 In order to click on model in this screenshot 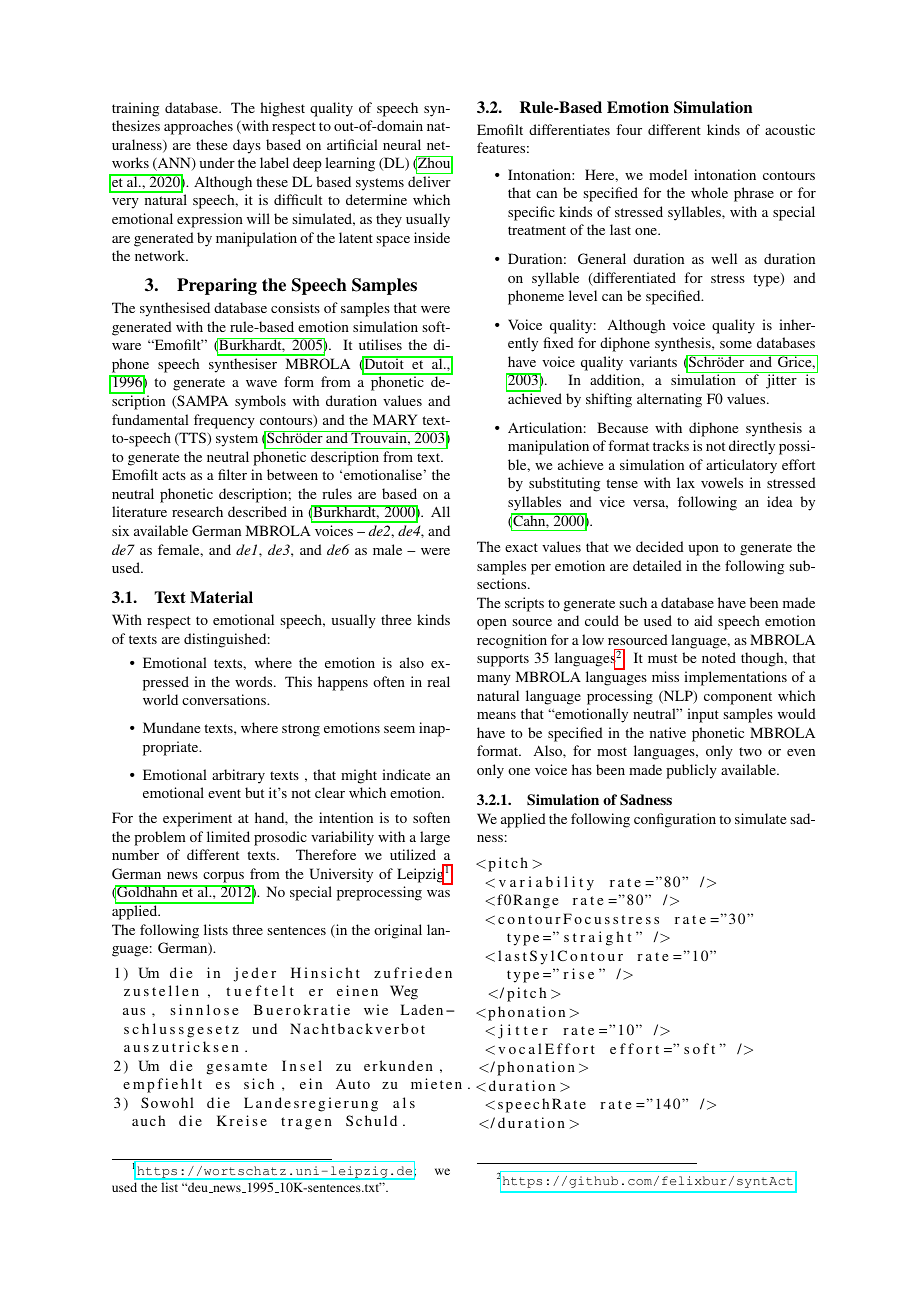, I will do `click(668, 174)`.
